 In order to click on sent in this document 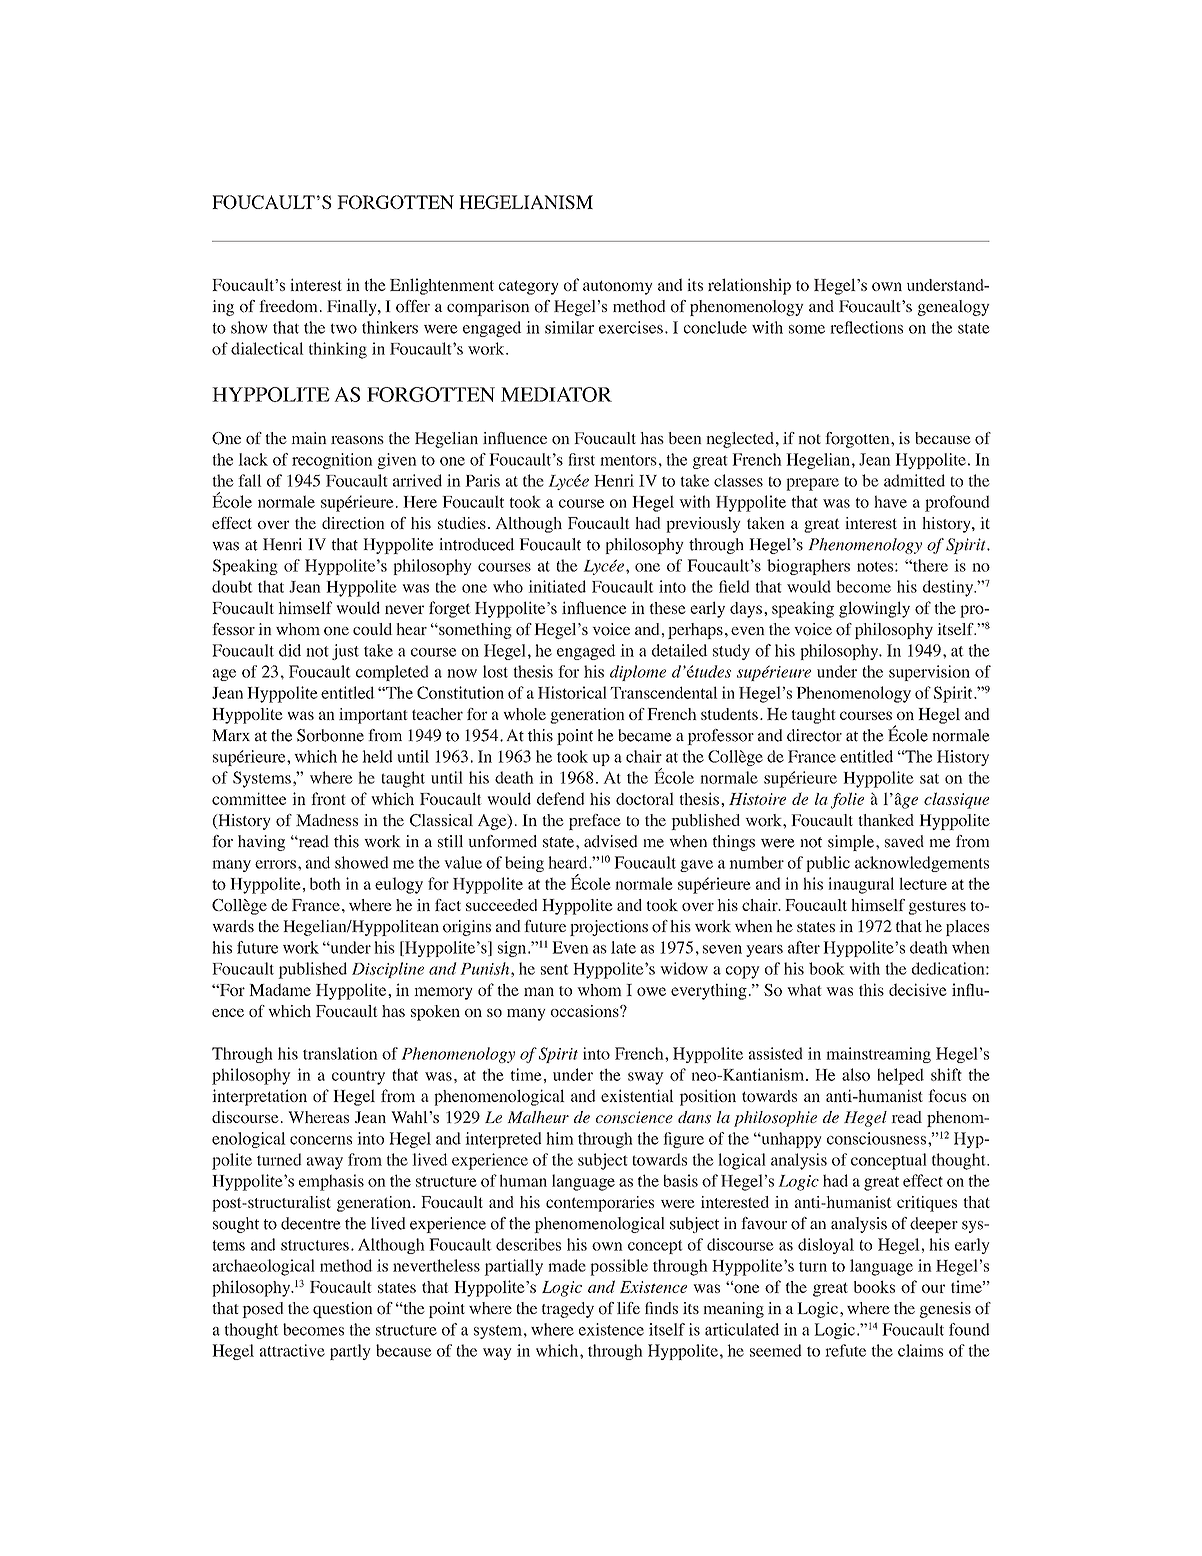, I will do `click(555, 969)`.
